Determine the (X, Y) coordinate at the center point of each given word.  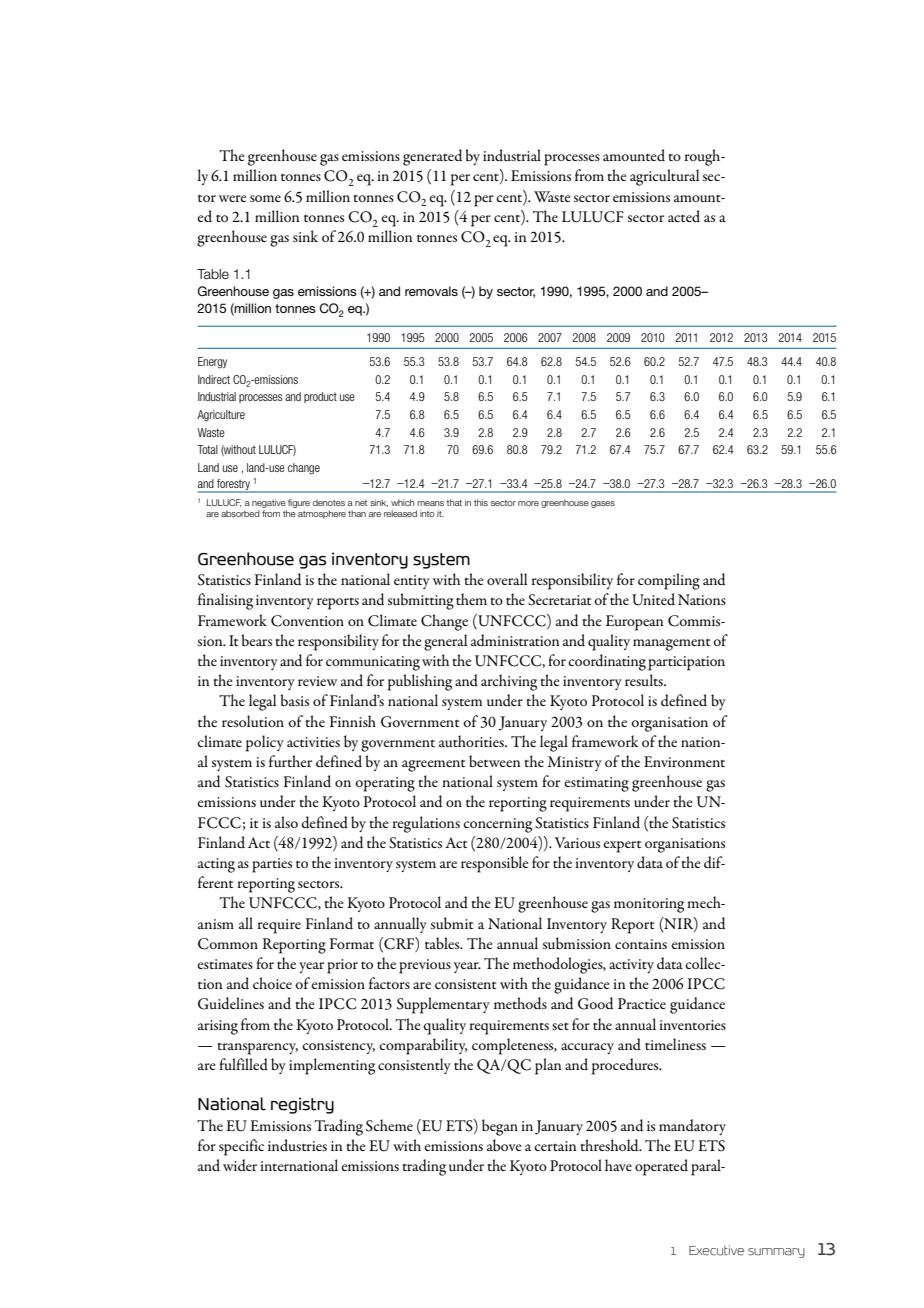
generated (432, 157)
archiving (509, 682)
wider (240, 1165)
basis (294, 700)
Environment (684, 761)
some (265, 198)
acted (684, 216)
